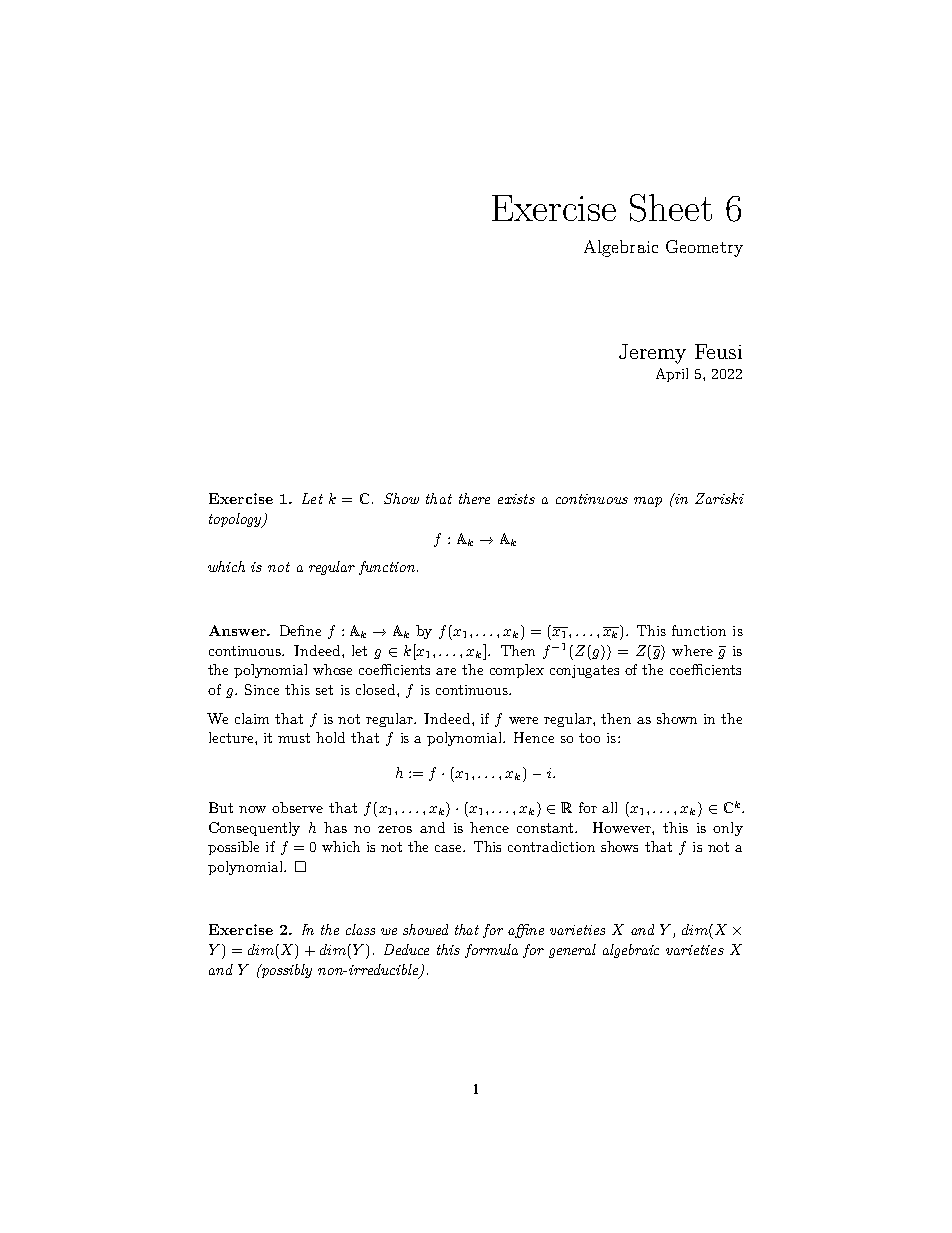  What do you see at coordinates (300, 630) in the document?
I see `Define` at bounding box center [300, 630].
